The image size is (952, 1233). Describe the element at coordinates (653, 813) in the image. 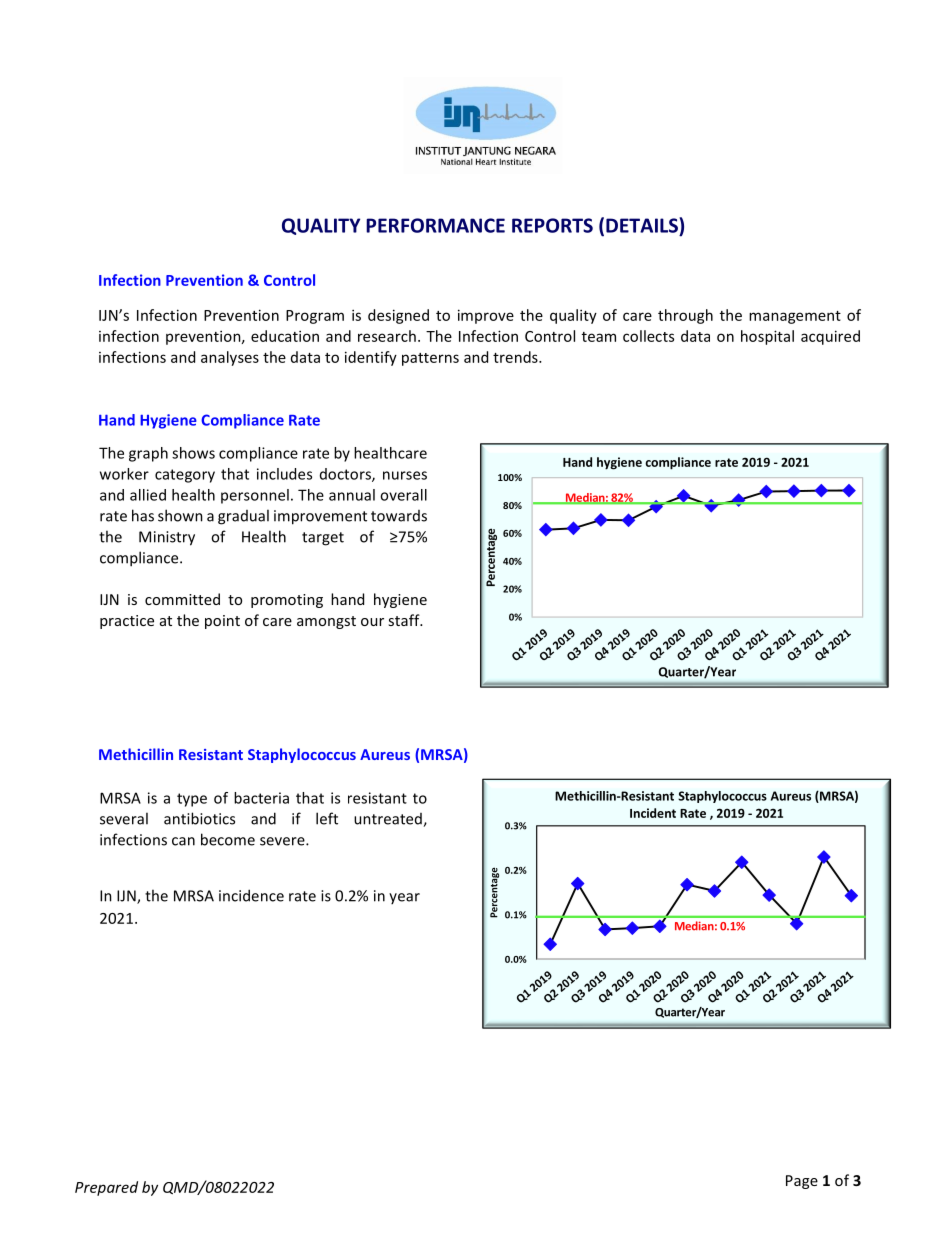

I see `Incident` at that location.
